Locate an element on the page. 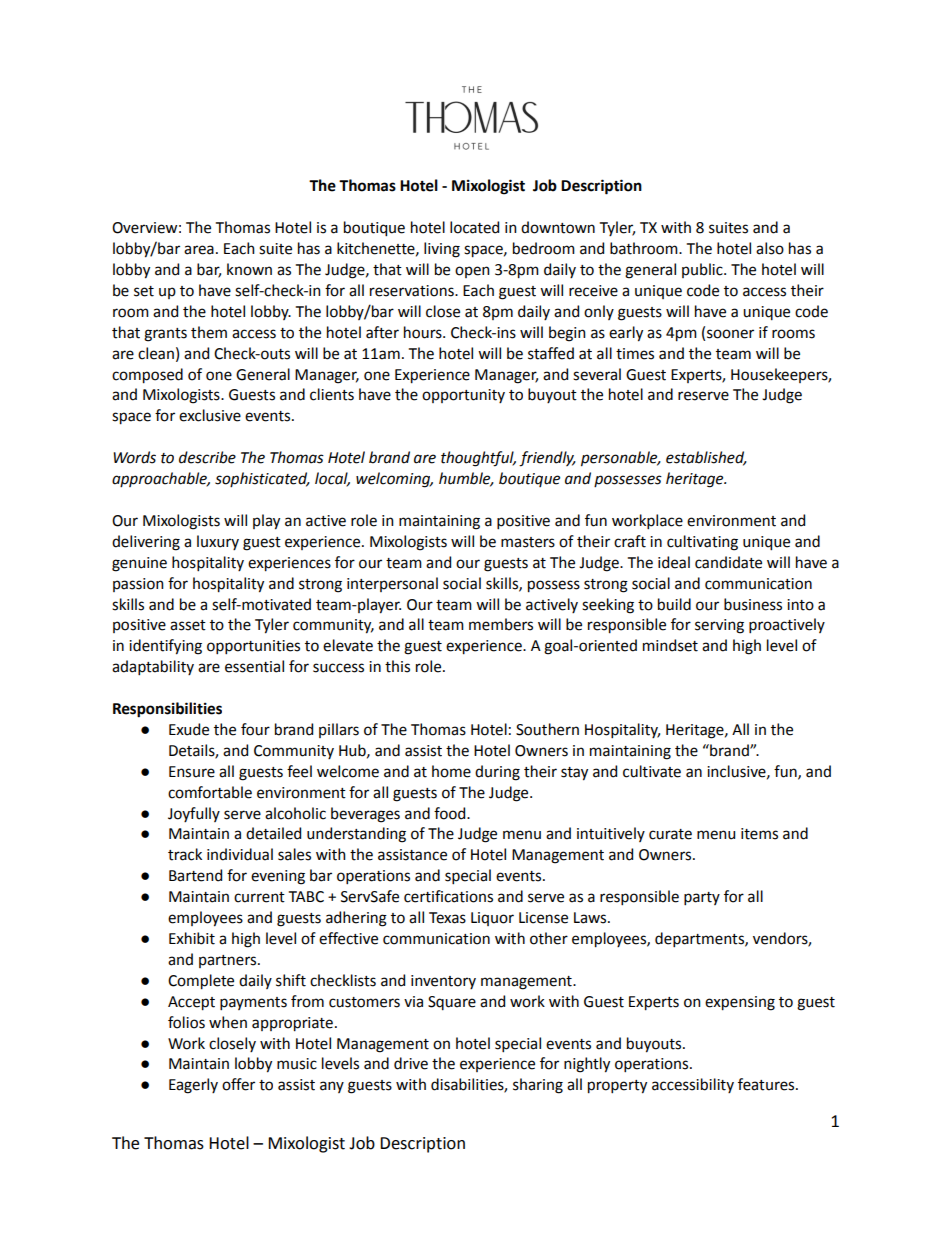 Image resolution: width=952 pixels, height=1233 pixels. items is located at coordinates (759, 834).
